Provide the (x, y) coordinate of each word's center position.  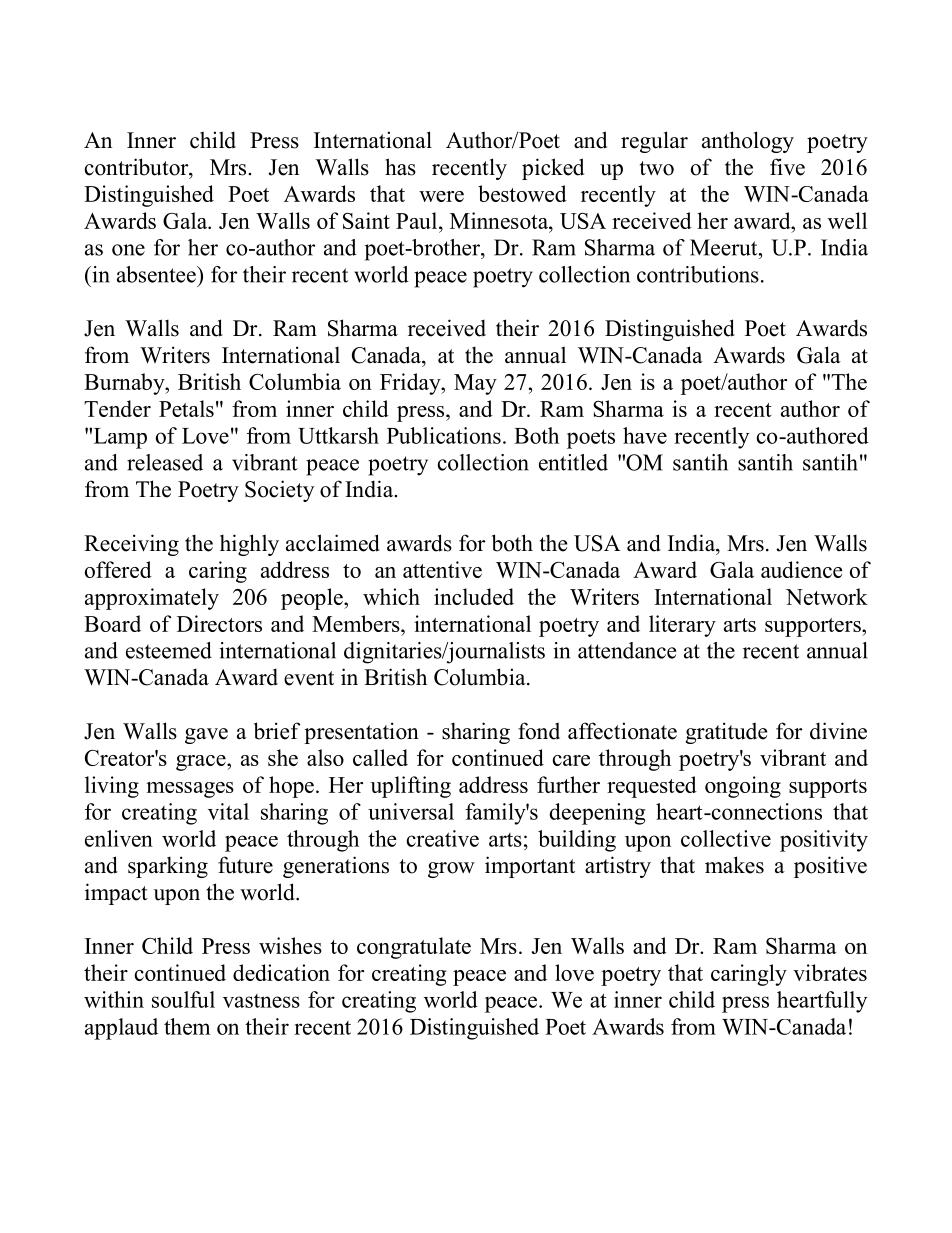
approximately (152, 599)
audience (802, 569)
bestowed (522, 193)
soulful (183, 999)
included (474, 596)
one (128, 250)
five (787, 167)
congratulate (414, 948)
